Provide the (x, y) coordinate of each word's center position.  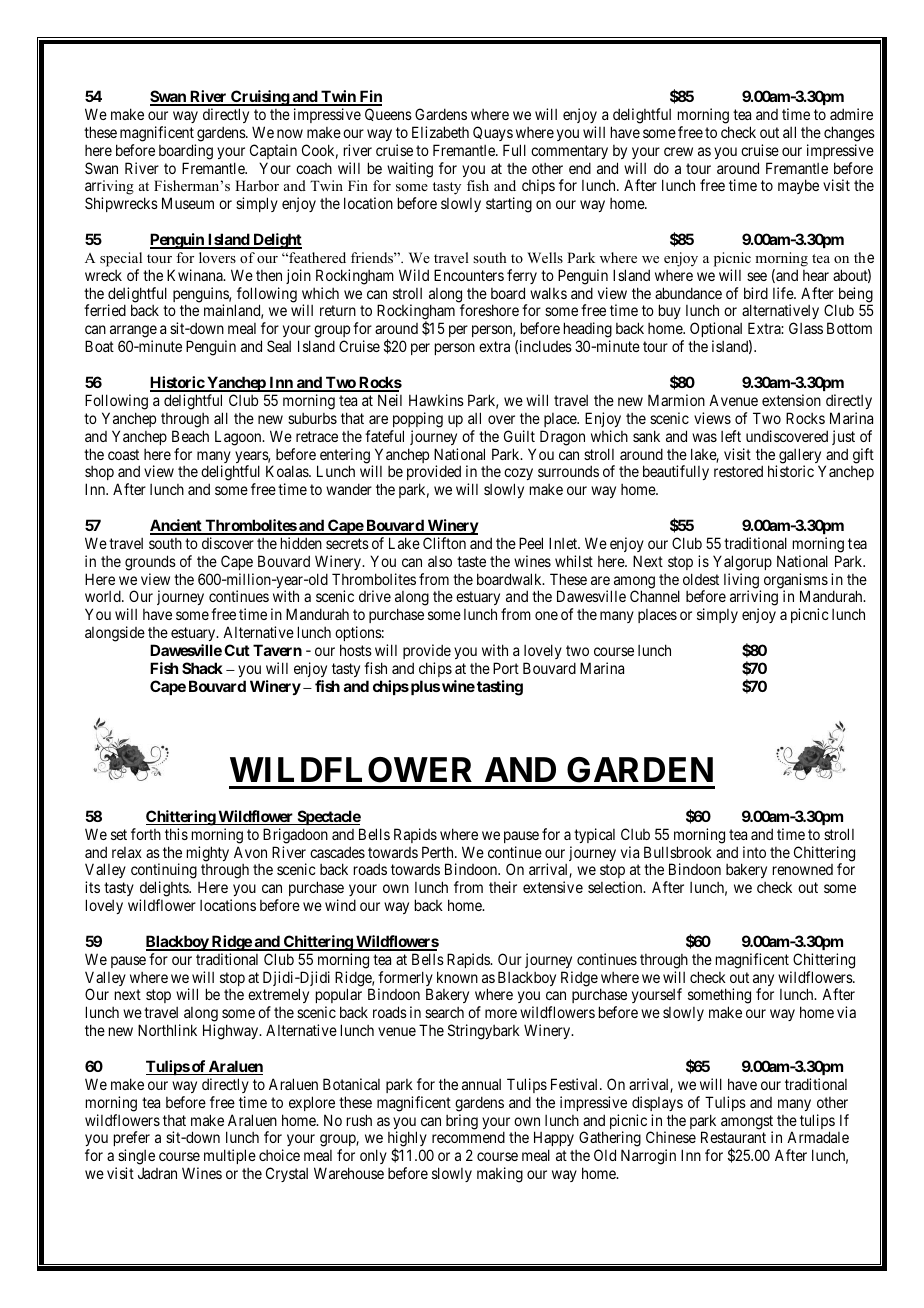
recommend (468, 1137)
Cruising (260, 98)
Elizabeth (440, 132)
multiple (230, 1156)
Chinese (671, 1137)
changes (849, 134)
